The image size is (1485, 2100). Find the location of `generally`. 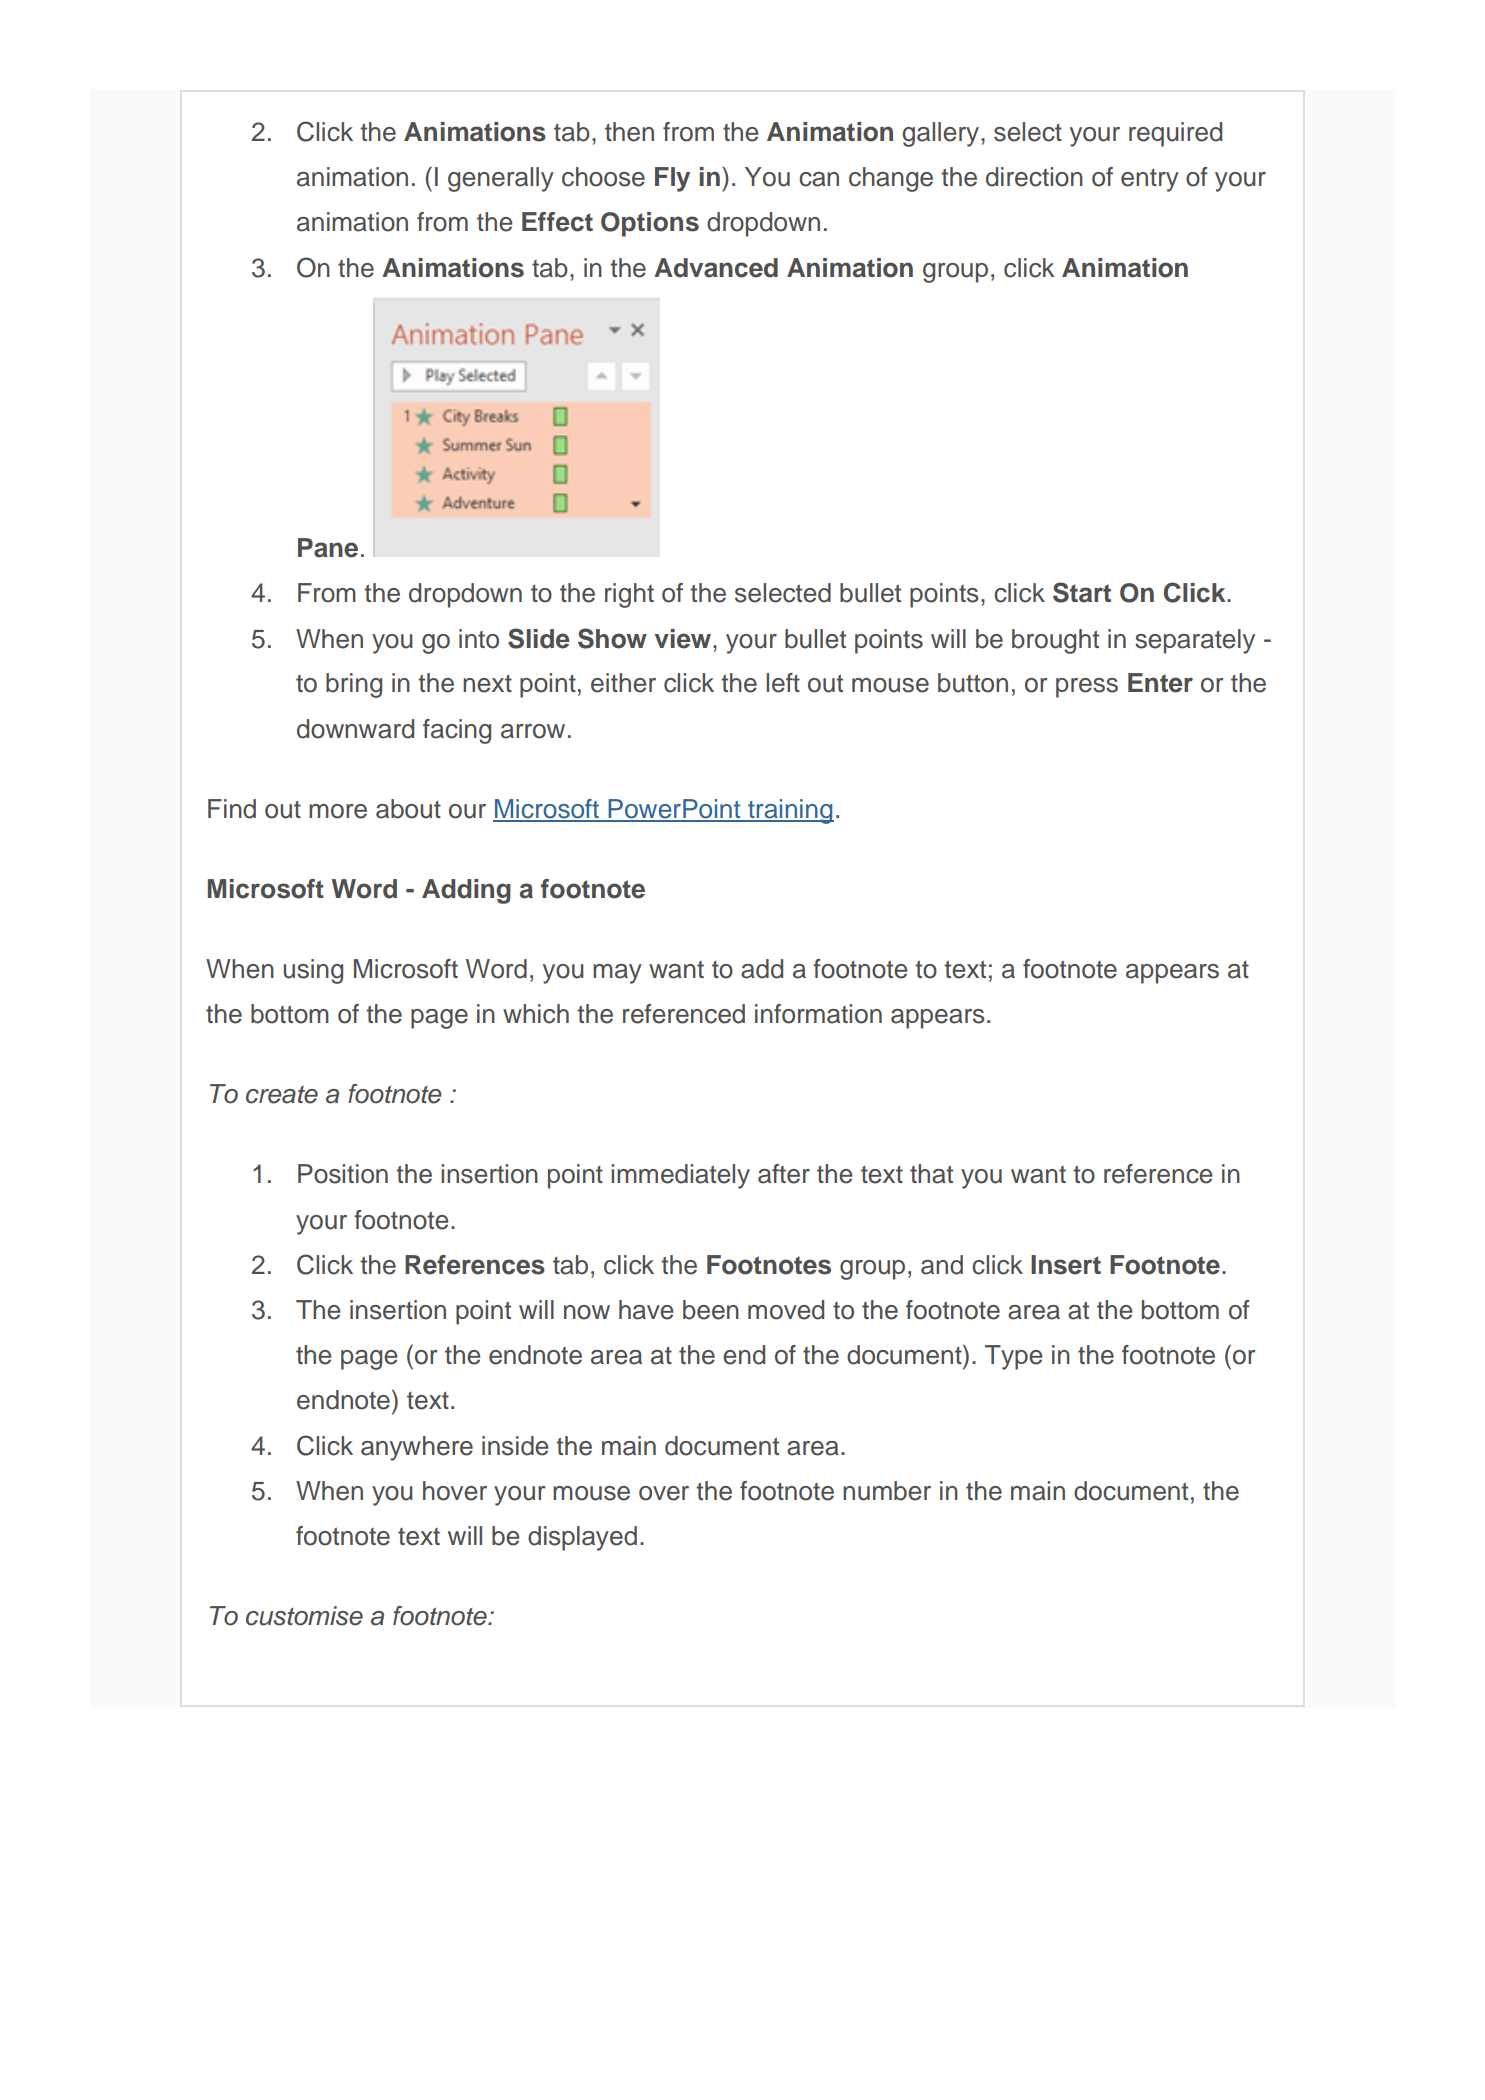

generally is located at coordinates (501, 179).
